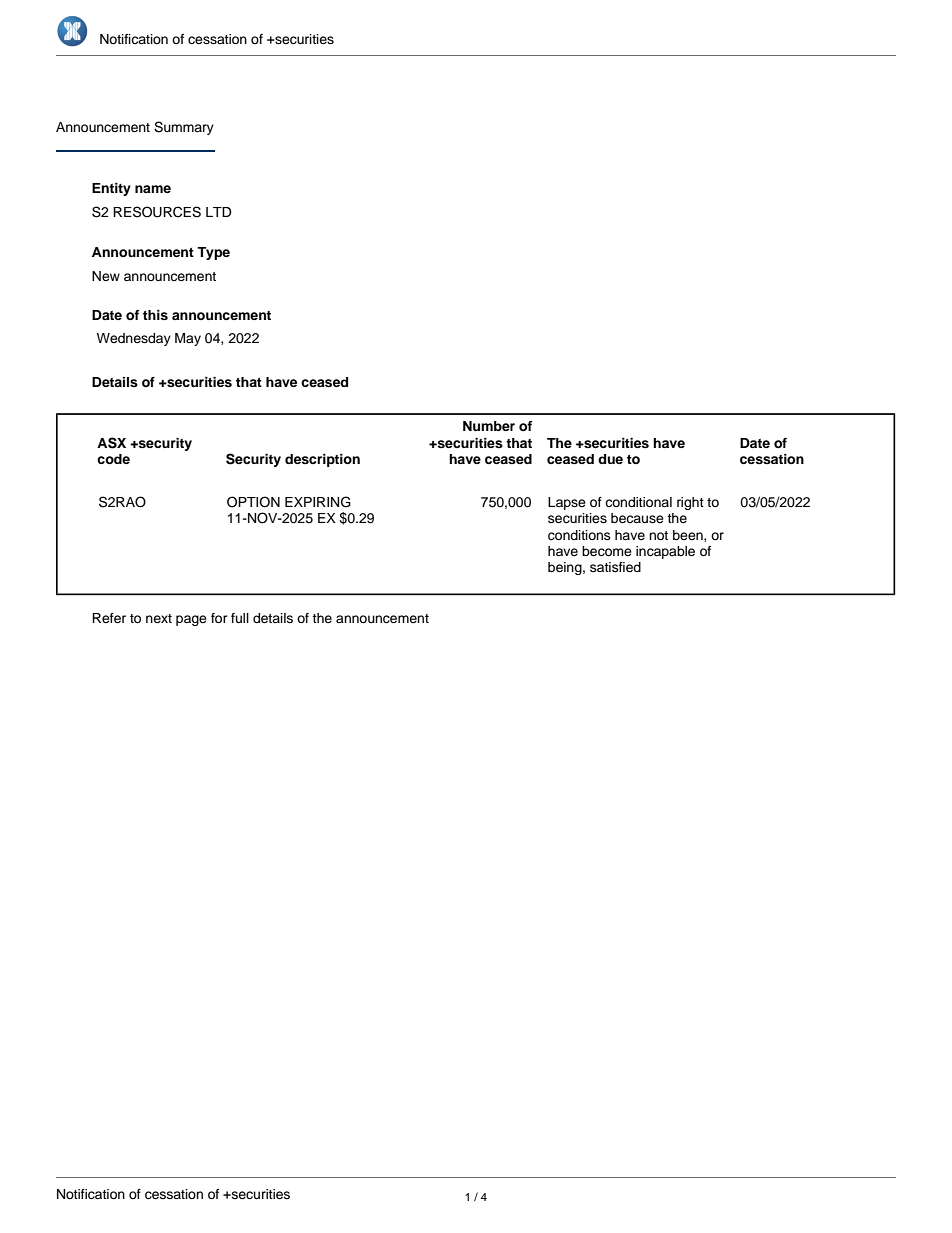  Describe the element at coordinates (219, 212) in the screenshot. I see `LTD` at that location.
